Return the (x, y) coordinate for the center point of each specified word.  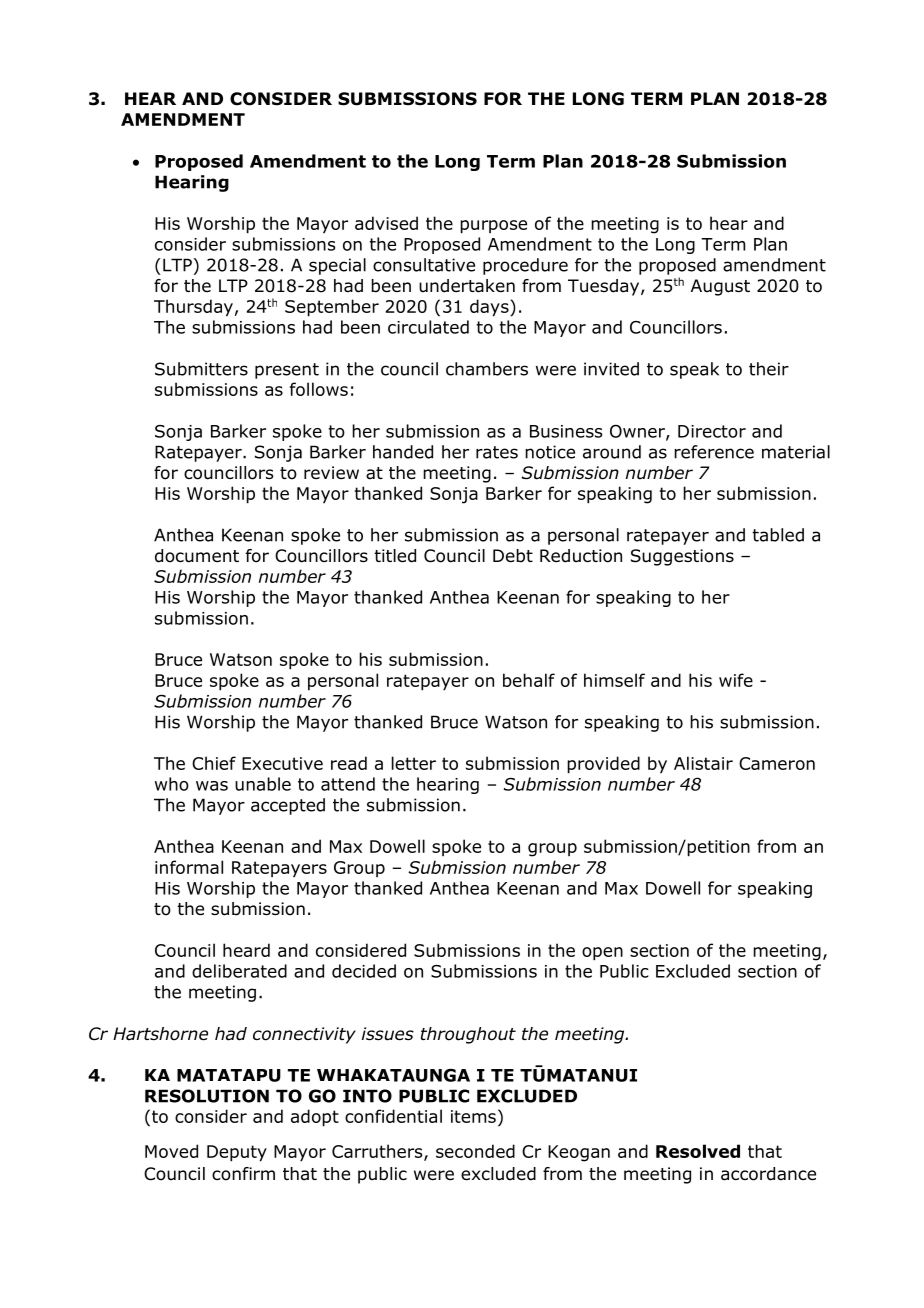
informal (189, 867)
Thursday (193, 308)
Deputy (237, 1153)
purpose (493, 227)
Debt (513, 556)
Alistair (703, 763)
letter (414, 763)
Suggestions (682, 557)
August (720, 287)
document (197, 556)
